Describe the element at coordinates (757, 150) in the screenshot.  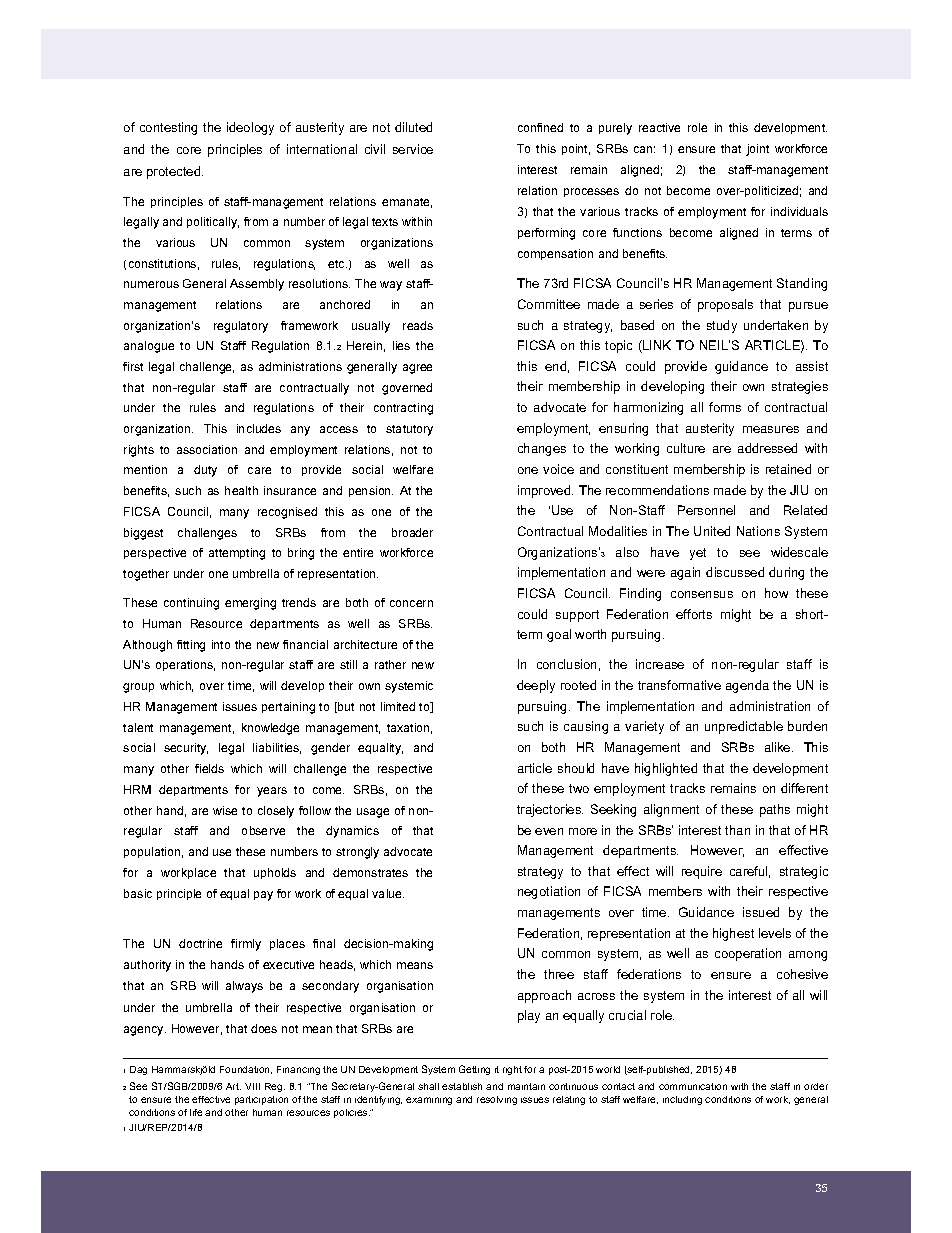
I see `joint` at that location.
